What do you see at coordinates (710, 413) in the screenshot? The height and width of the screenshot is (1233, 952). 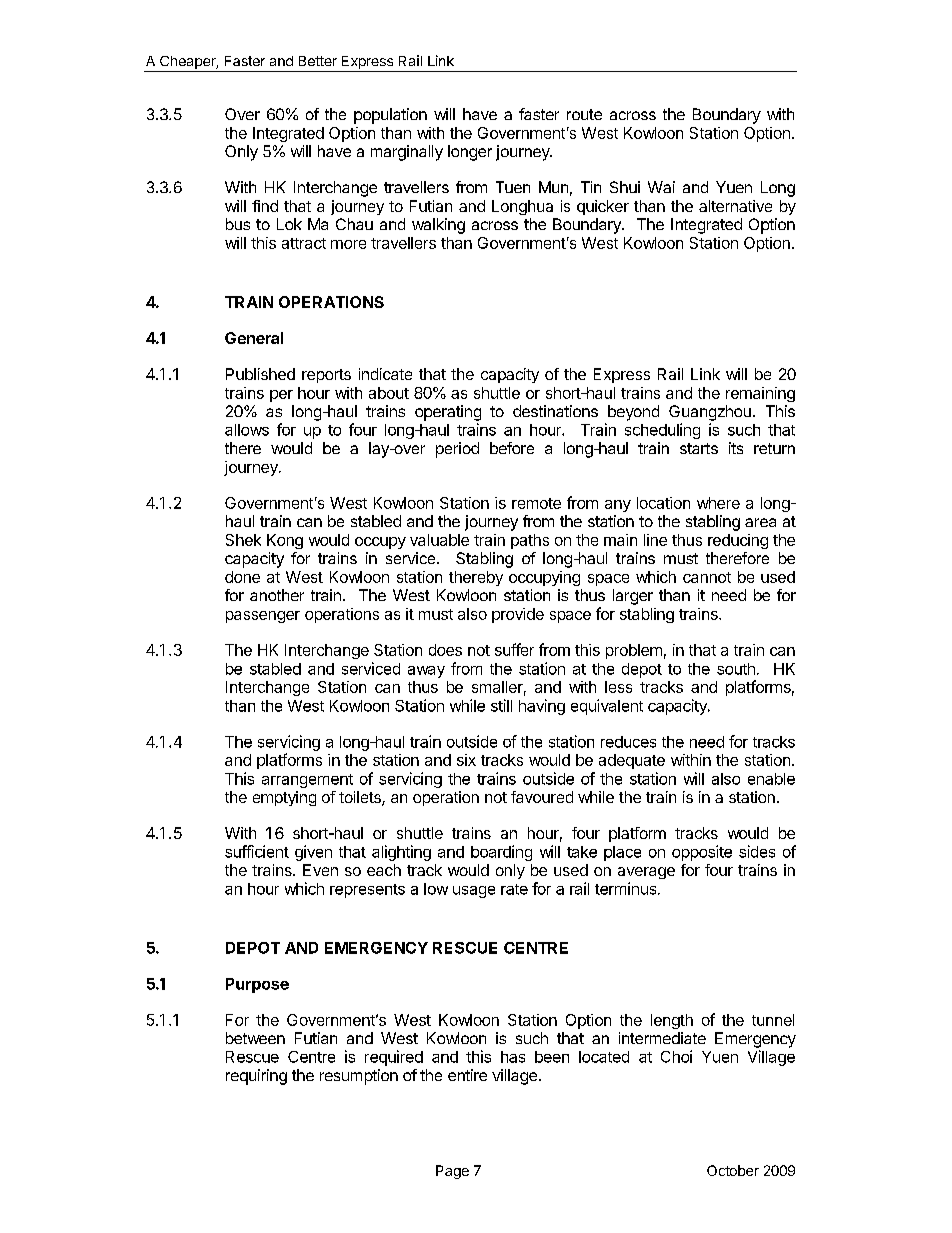 I see `Guangzhou` at bounding box center [710, 413].
